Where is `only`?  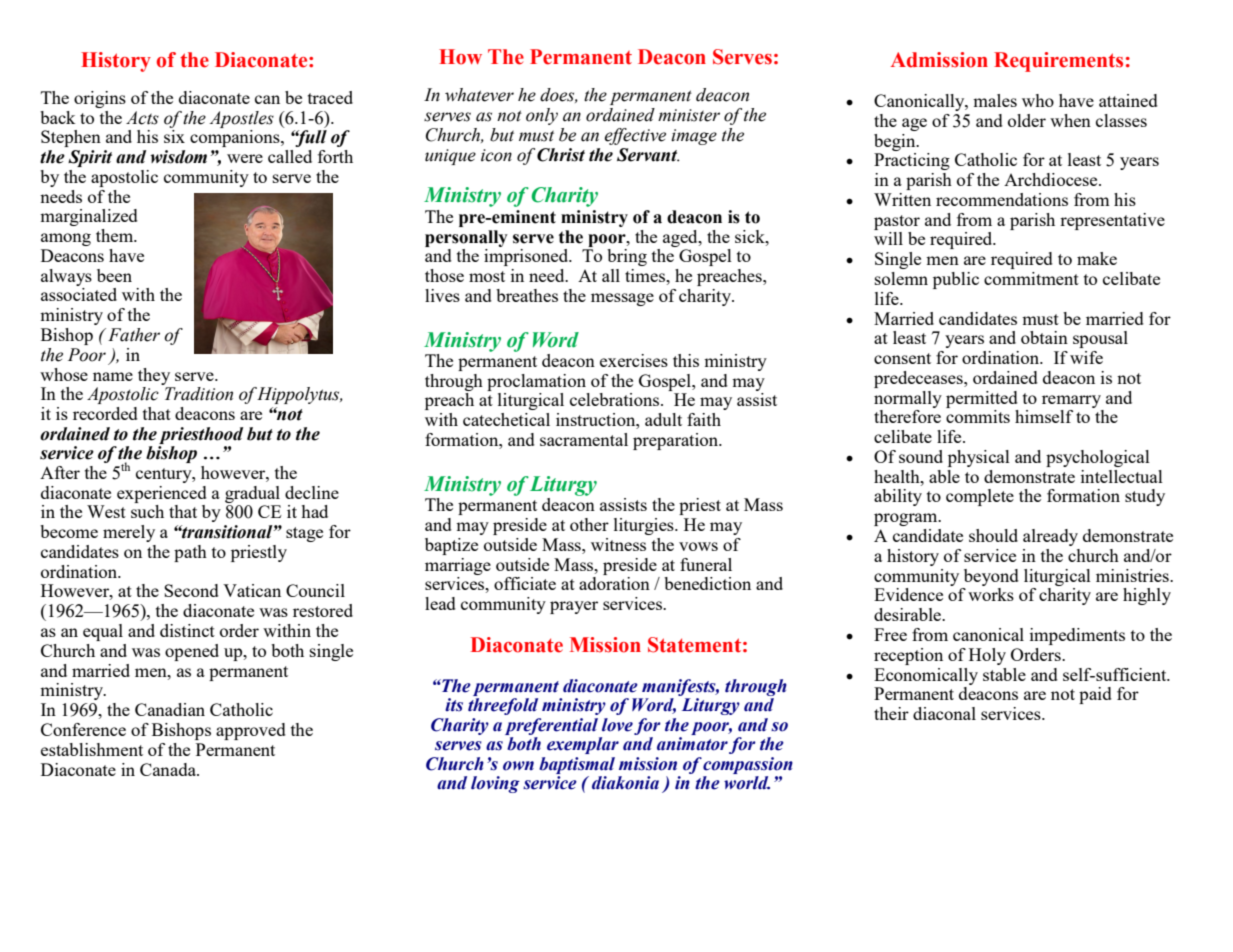
only is located at coordinates (542, 116).
